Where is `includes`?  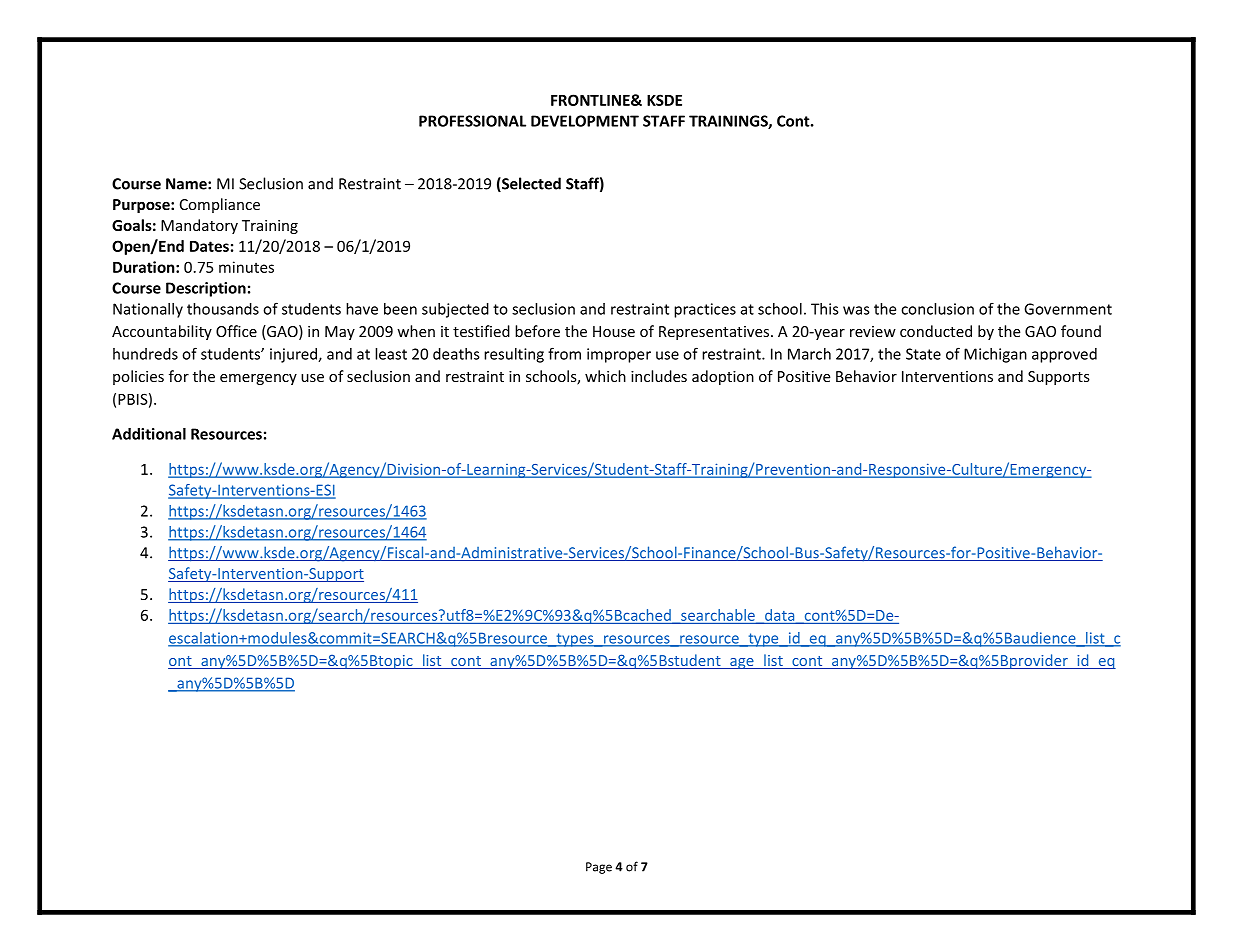 includes is located at coordinates (659, 376).
